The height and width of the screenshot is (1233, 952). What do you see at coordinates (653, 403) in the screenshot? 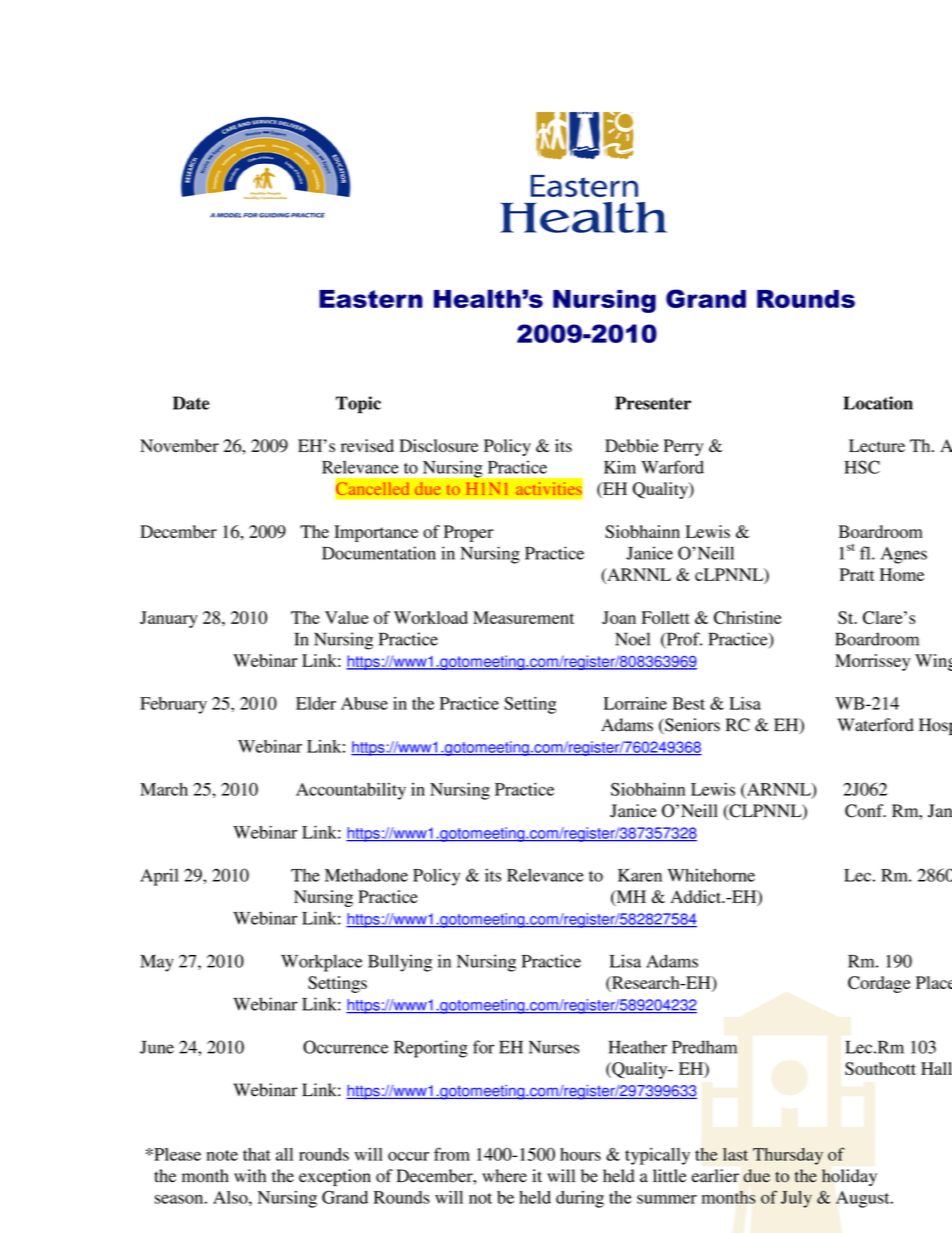
I see `Presenter` at bounding box center [653, 403].
